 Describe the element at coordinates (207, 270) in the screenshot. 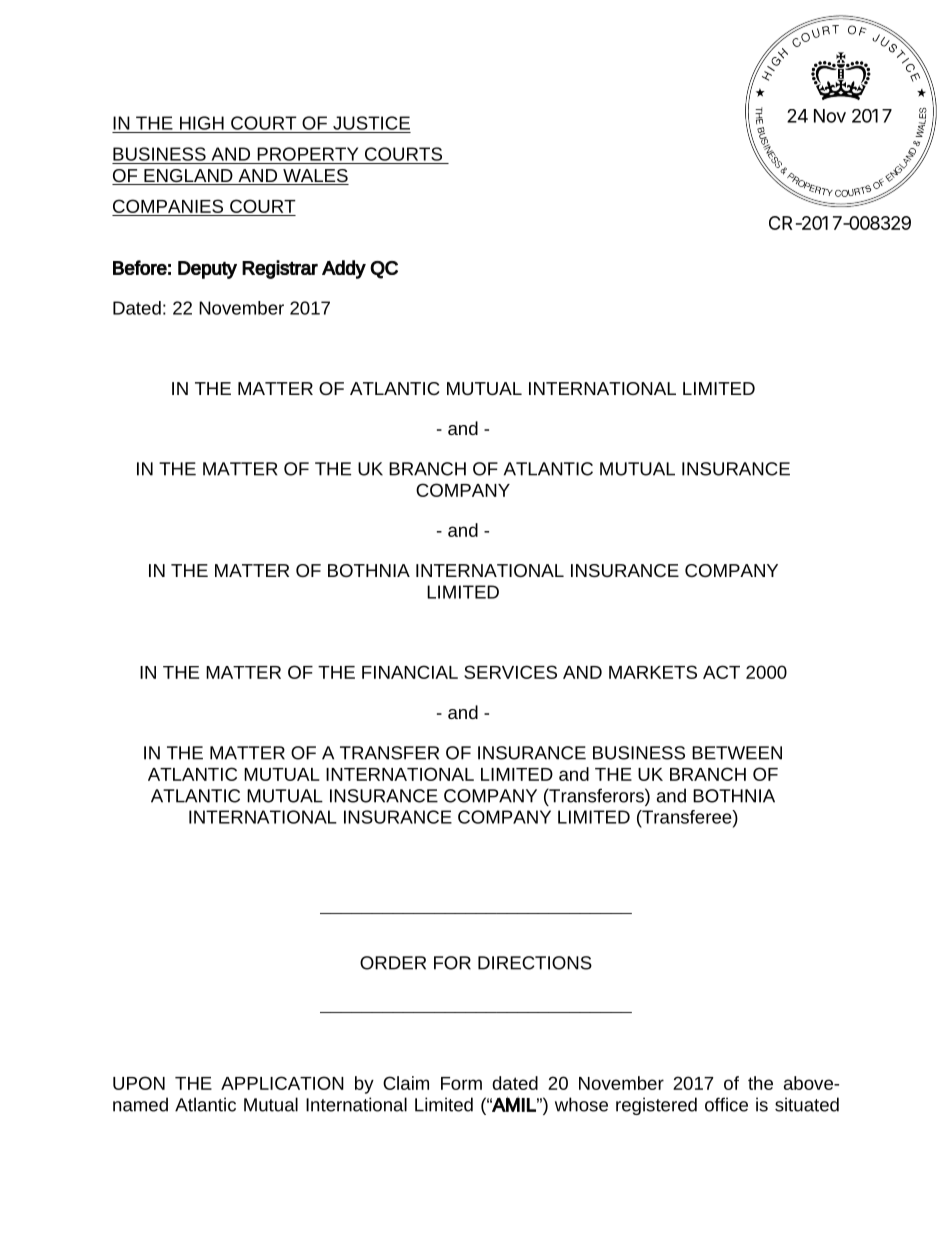

I see `Deputy` at that location.
